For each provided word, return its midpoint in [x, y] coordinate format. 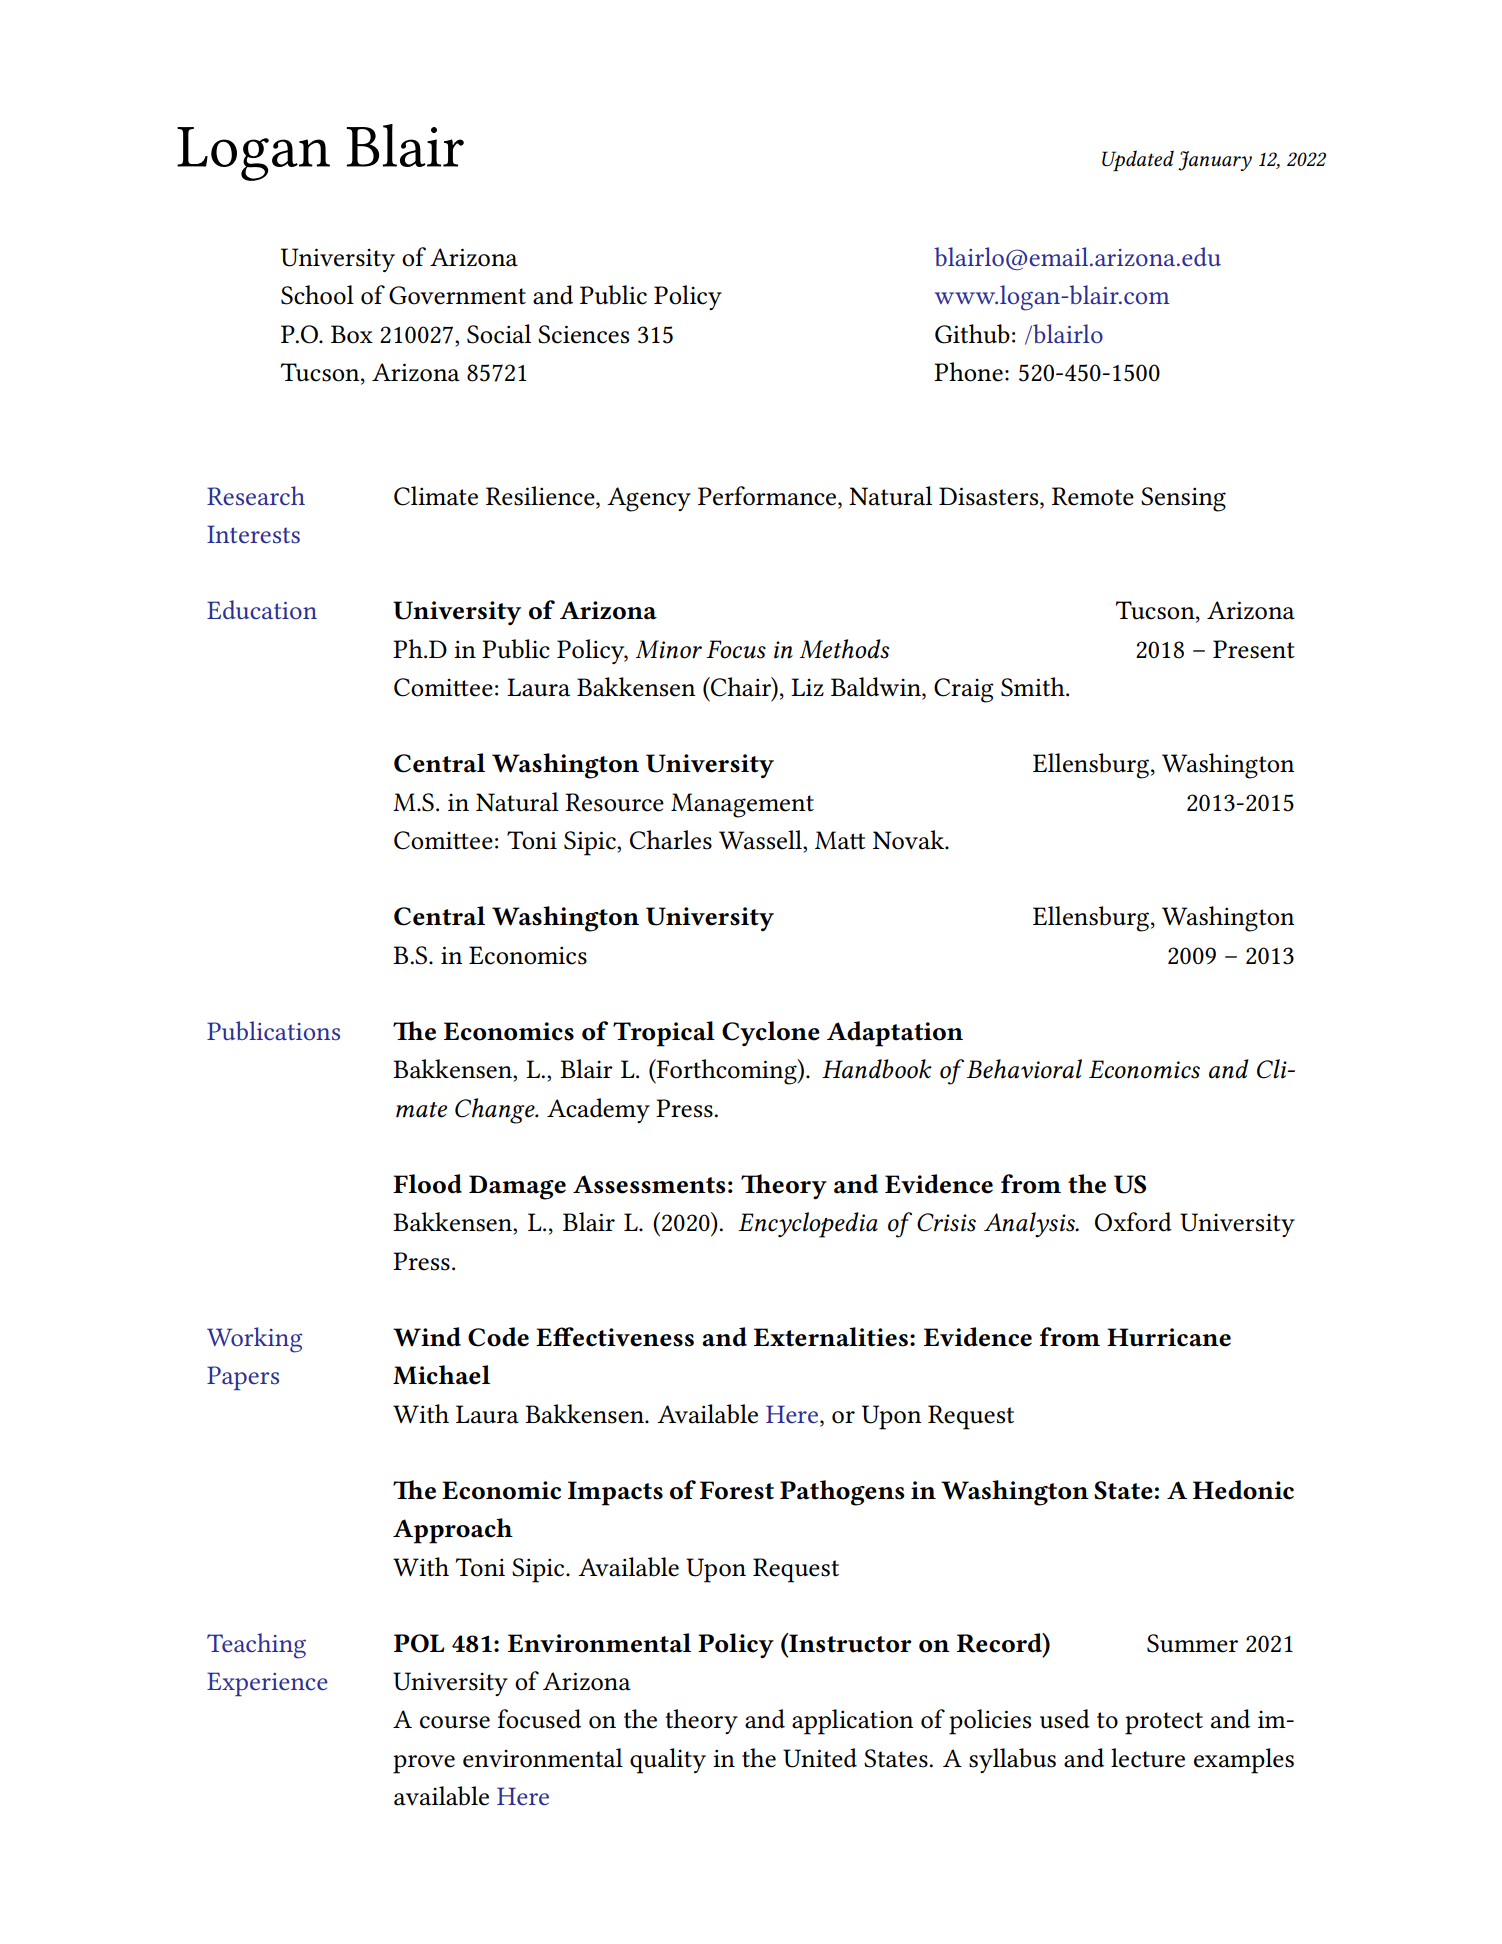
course [455, 1722]
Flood [427, 1184]
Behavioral [1024, 1069]
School [317, 295]
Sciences [583, 334]
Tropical [664, 1034]
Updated [1138, 161]
